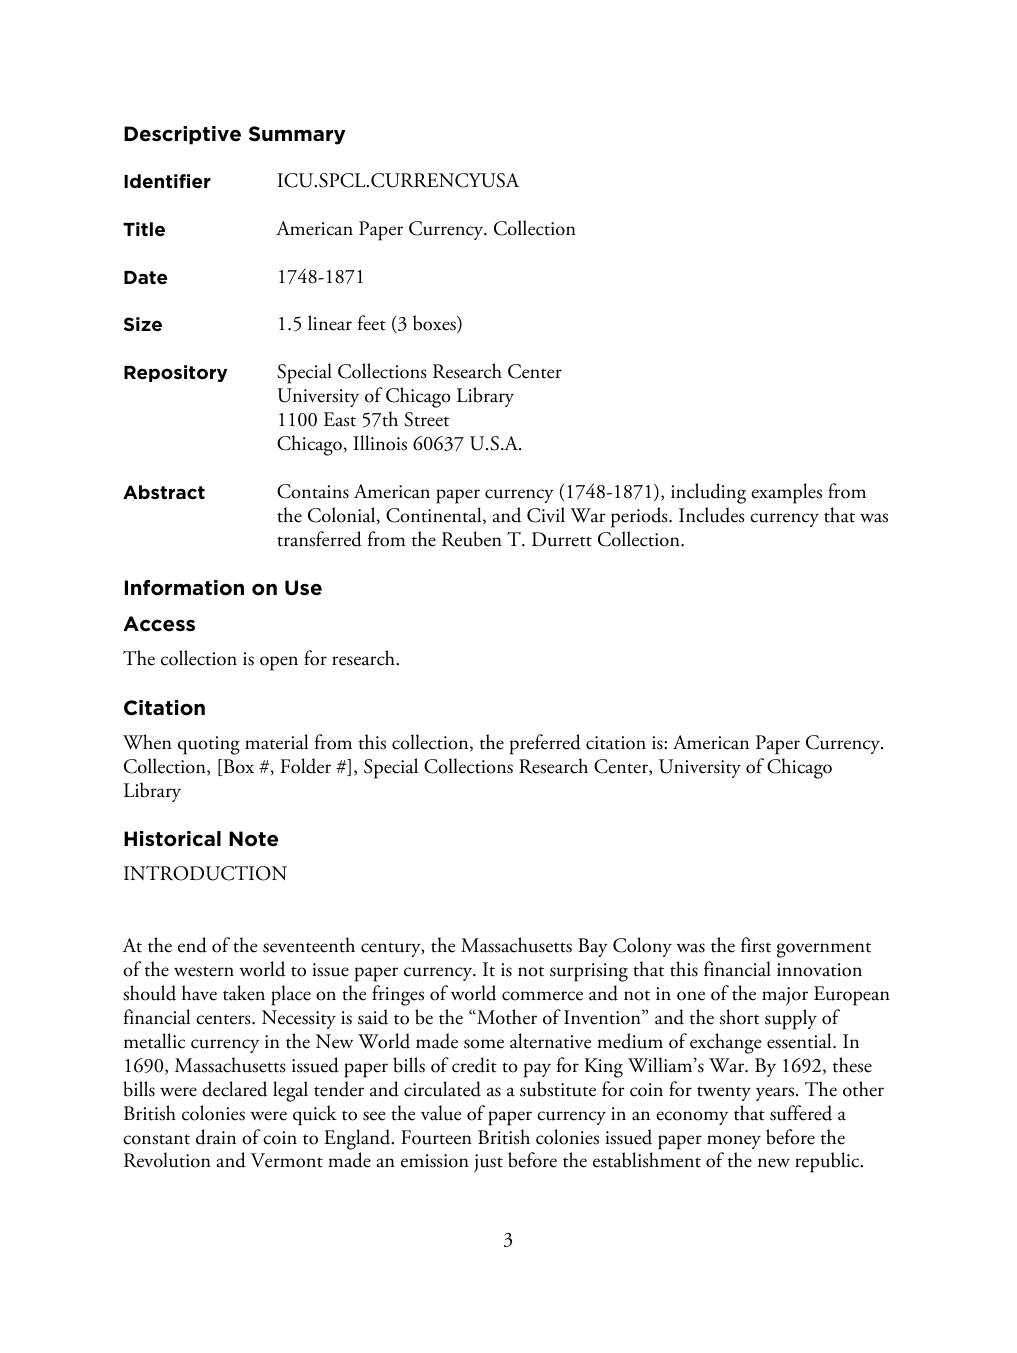  What do you see at coordinates (435, 324) in the screenshot?
I see `boxes` at bounding box center [435, 324].
